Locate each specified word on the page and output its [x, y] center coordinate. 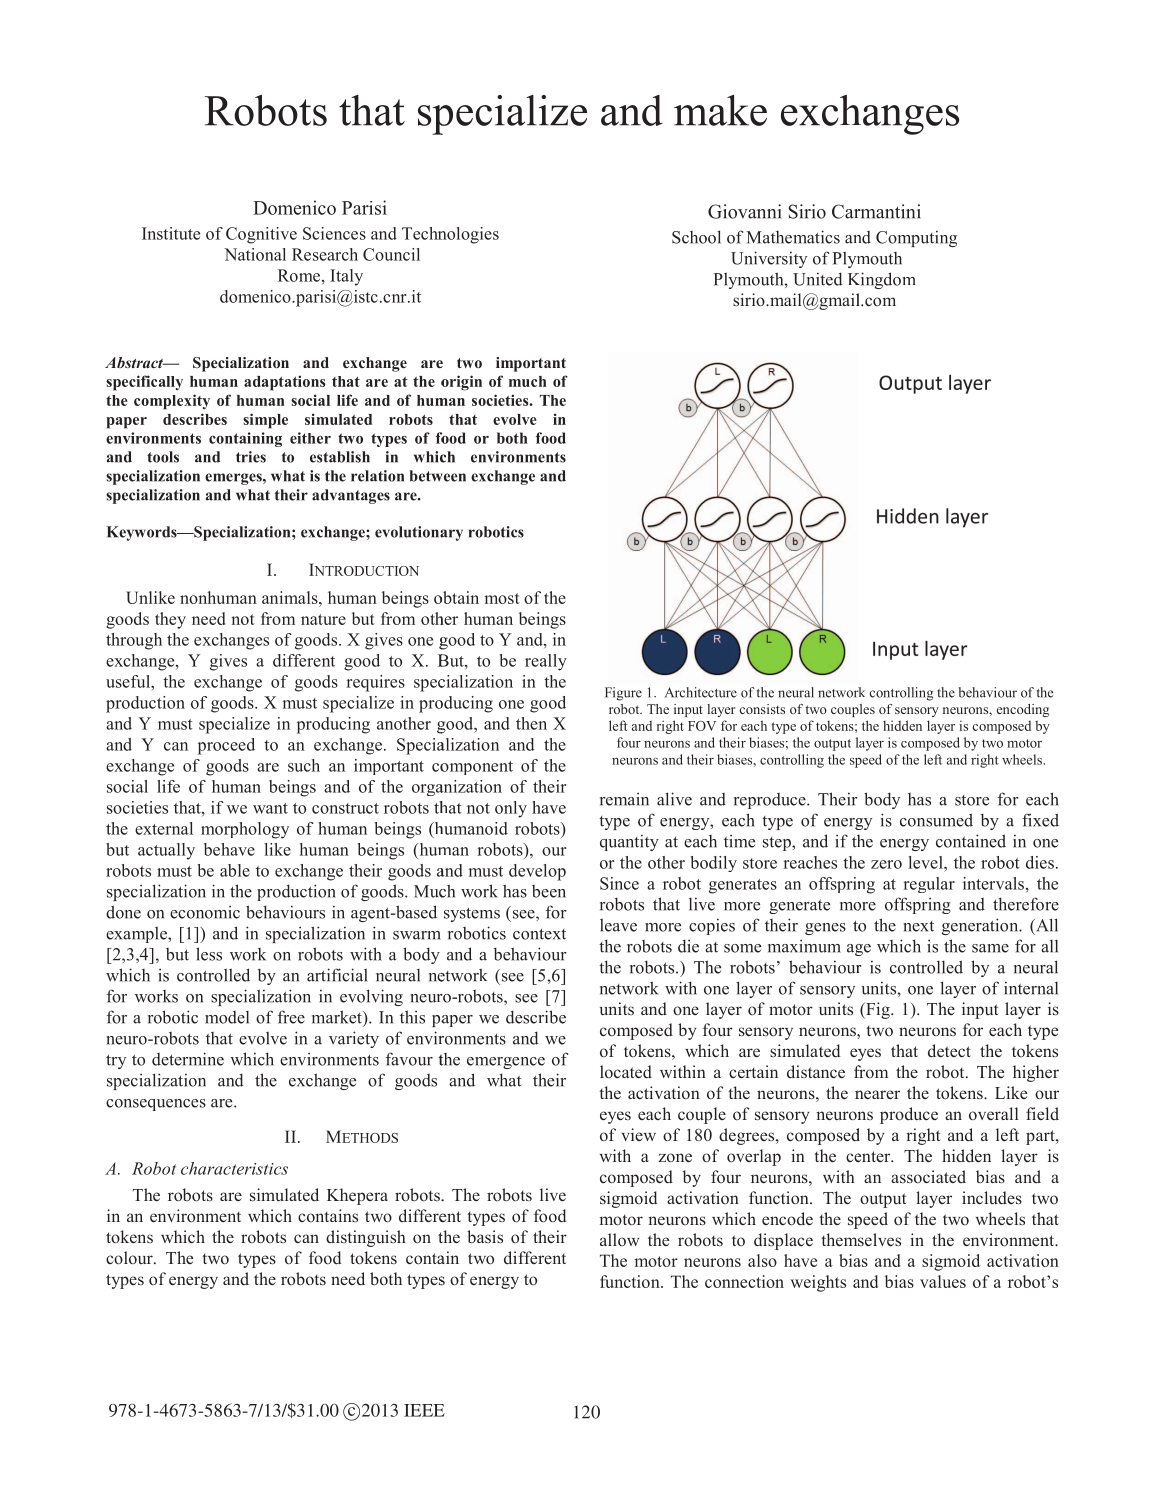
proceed [226, 746]
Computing [916, 238]
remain [624, 799]
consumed [936, 820]
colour [130, 1258]
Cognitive [261, 235]
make [720, 110]
